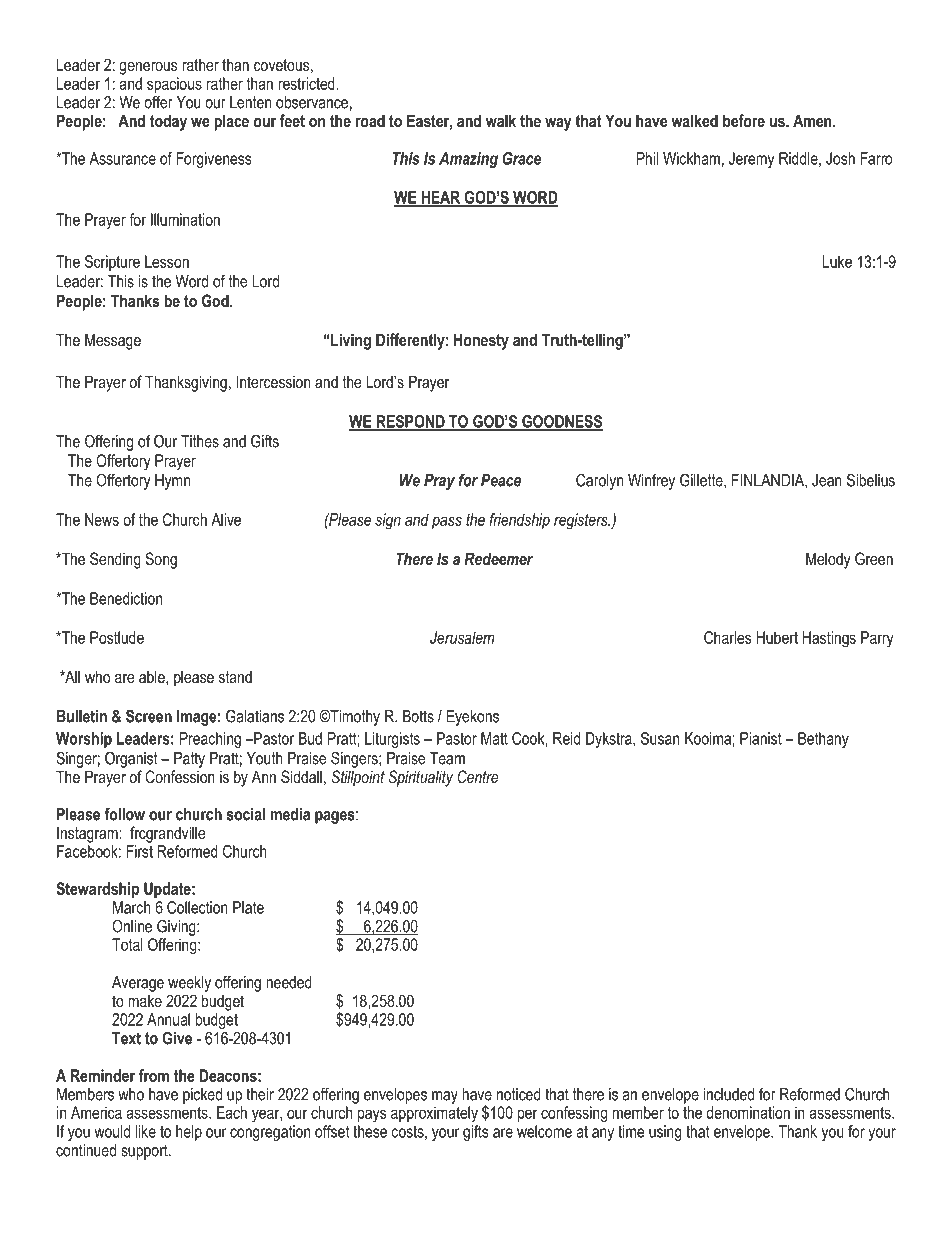  I want to click on Confession, so click(180, 776).
